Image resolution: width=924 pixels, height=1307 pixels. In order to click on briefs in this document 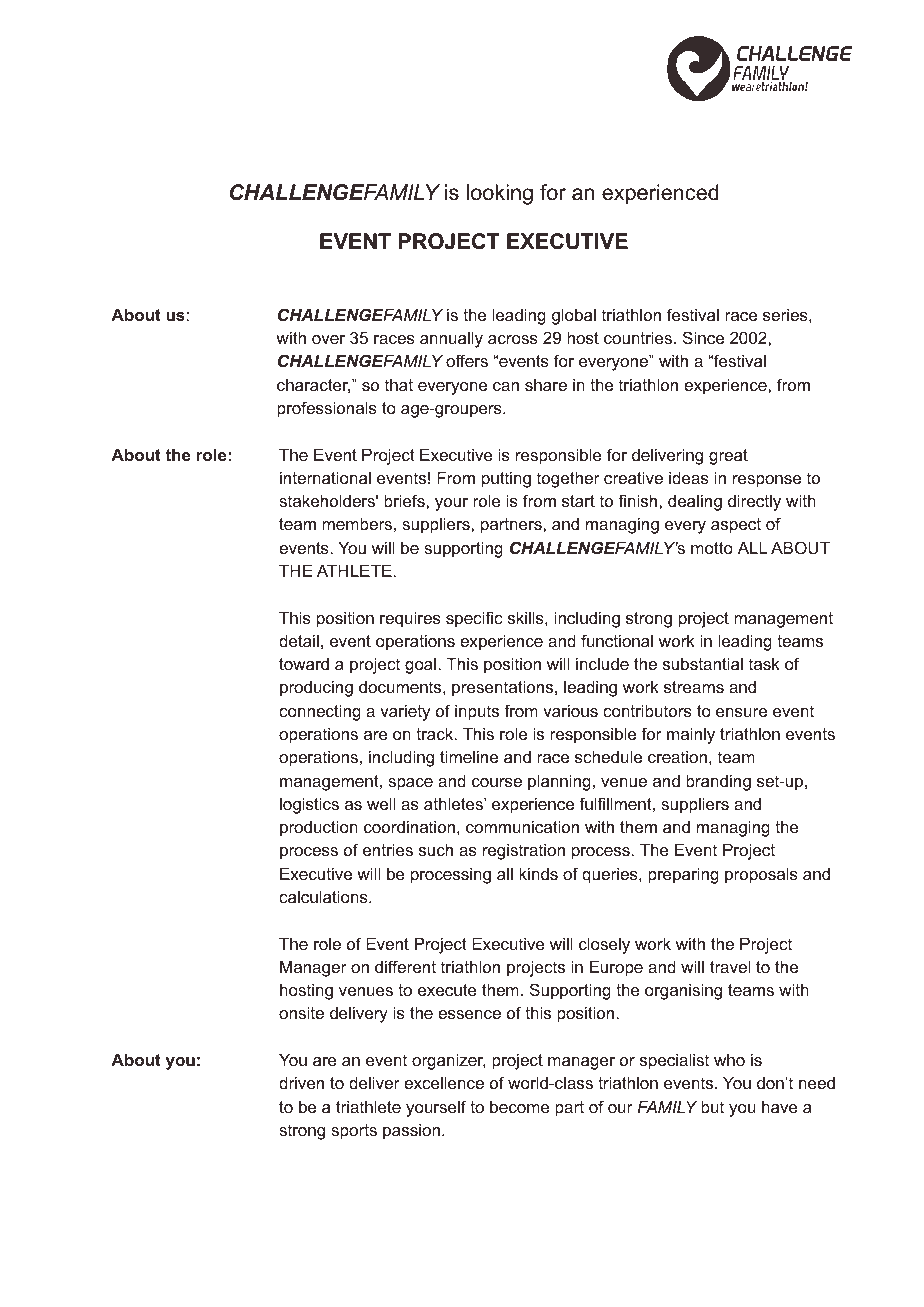, I will do `click(405, 500)`.
